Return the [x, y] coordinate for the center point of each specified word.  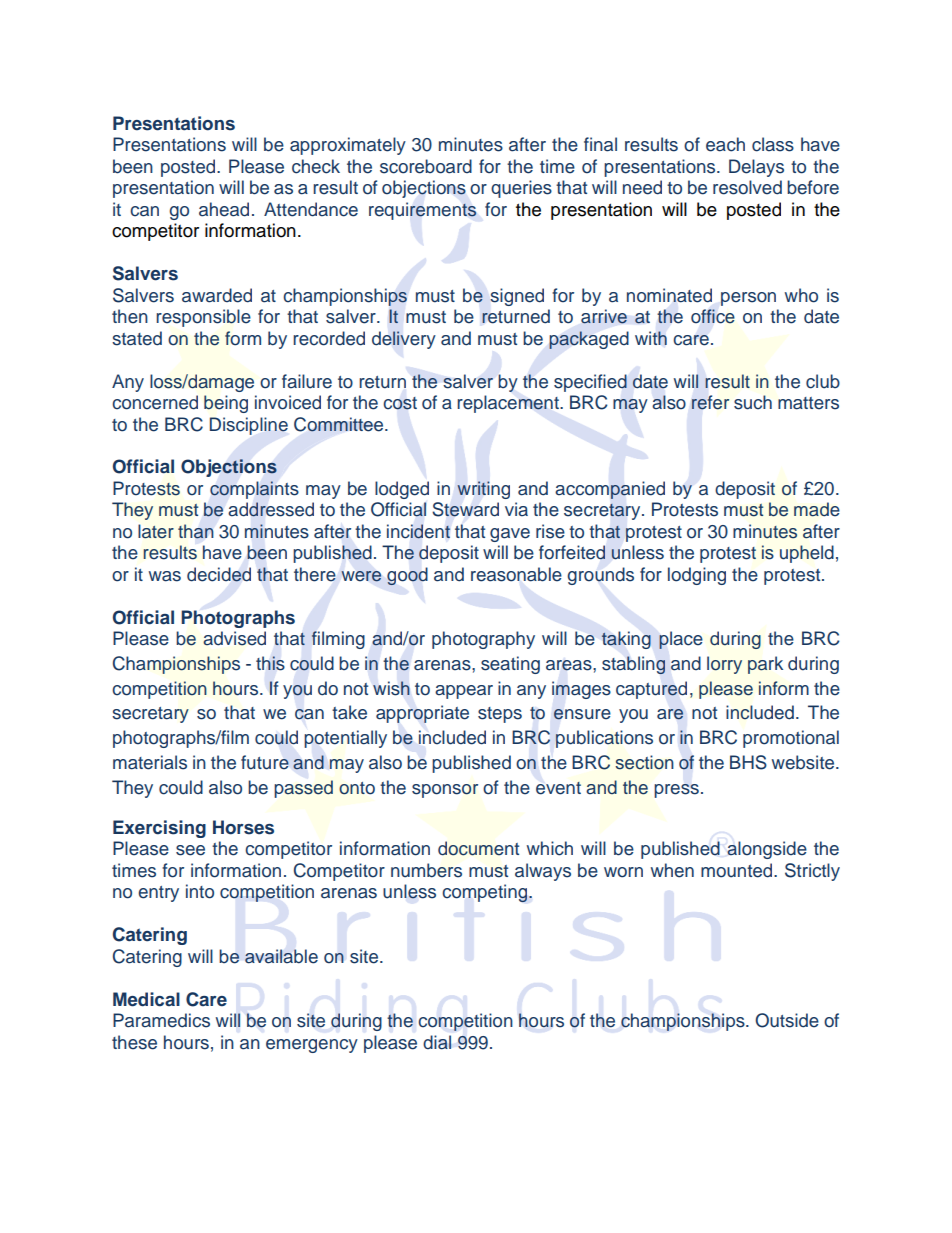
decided [219, 574]
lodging [697, 576]
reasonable [516, 574]
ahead [224, 209]
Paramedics [161, 1020]
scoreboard [426, 166]
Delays [756, 168]
